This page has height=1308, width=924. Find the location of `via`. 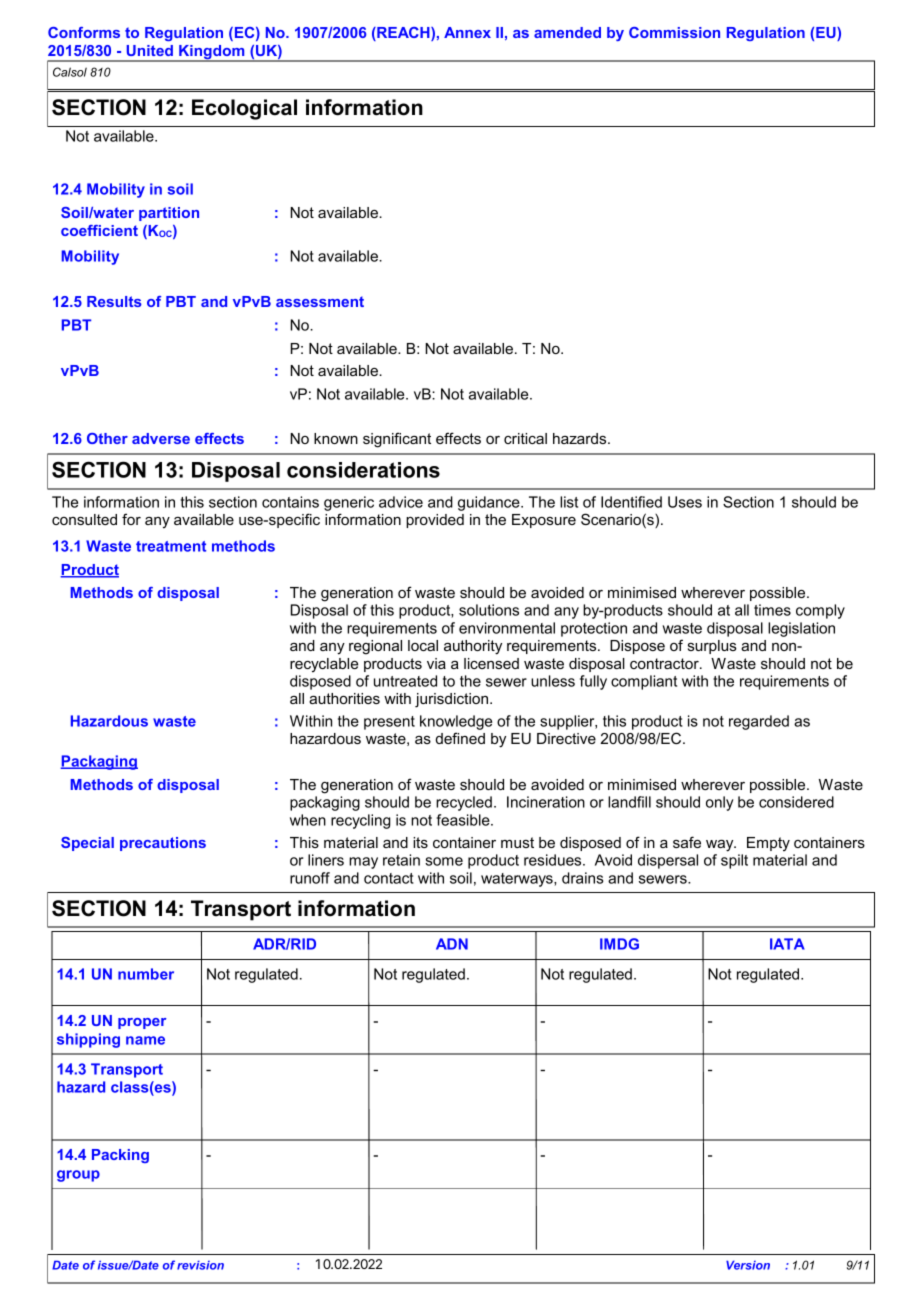

via is located at coordinates (436, 663).
